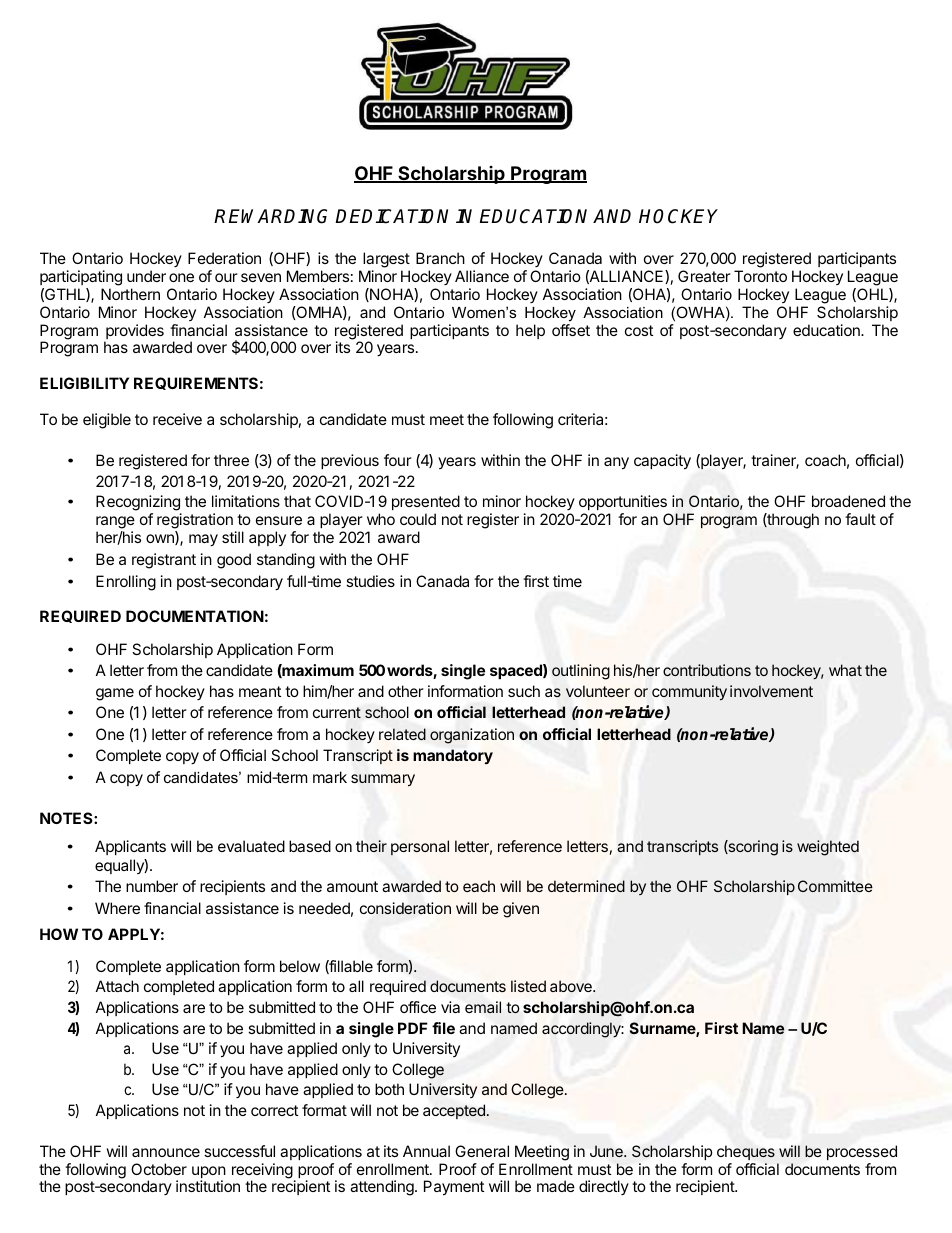 Image resolution: width=952 pixels, height=1233 pixels. Describe the element at coordinates (159, 1169) in the image. I see `October` at that location.
